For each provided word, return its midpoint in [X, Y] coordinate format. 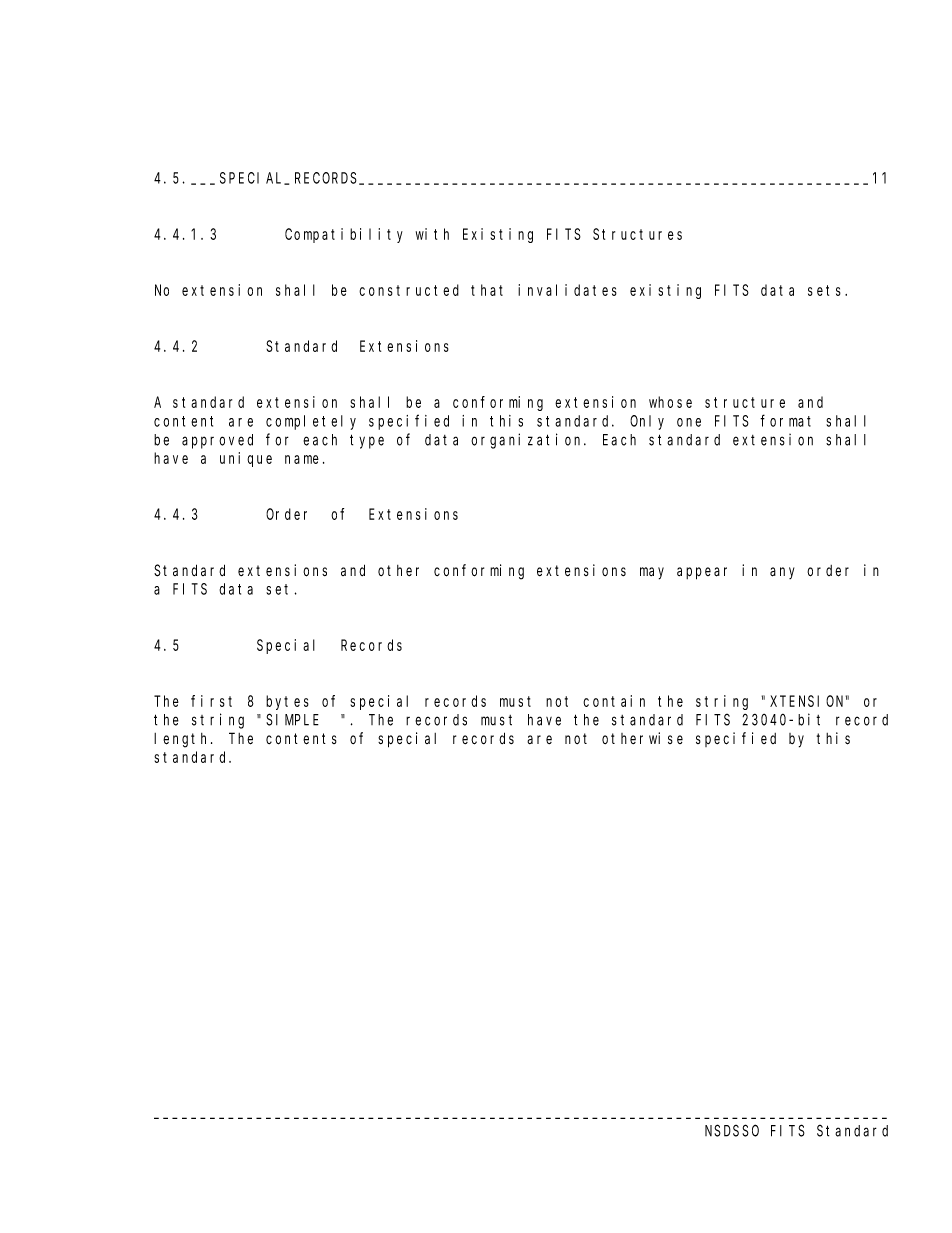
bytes [287, 702]
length [183, 740]
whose [670, 402]
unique [246, 459]
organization [528, 441]
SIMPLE [292, 720]
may [652, 573]
